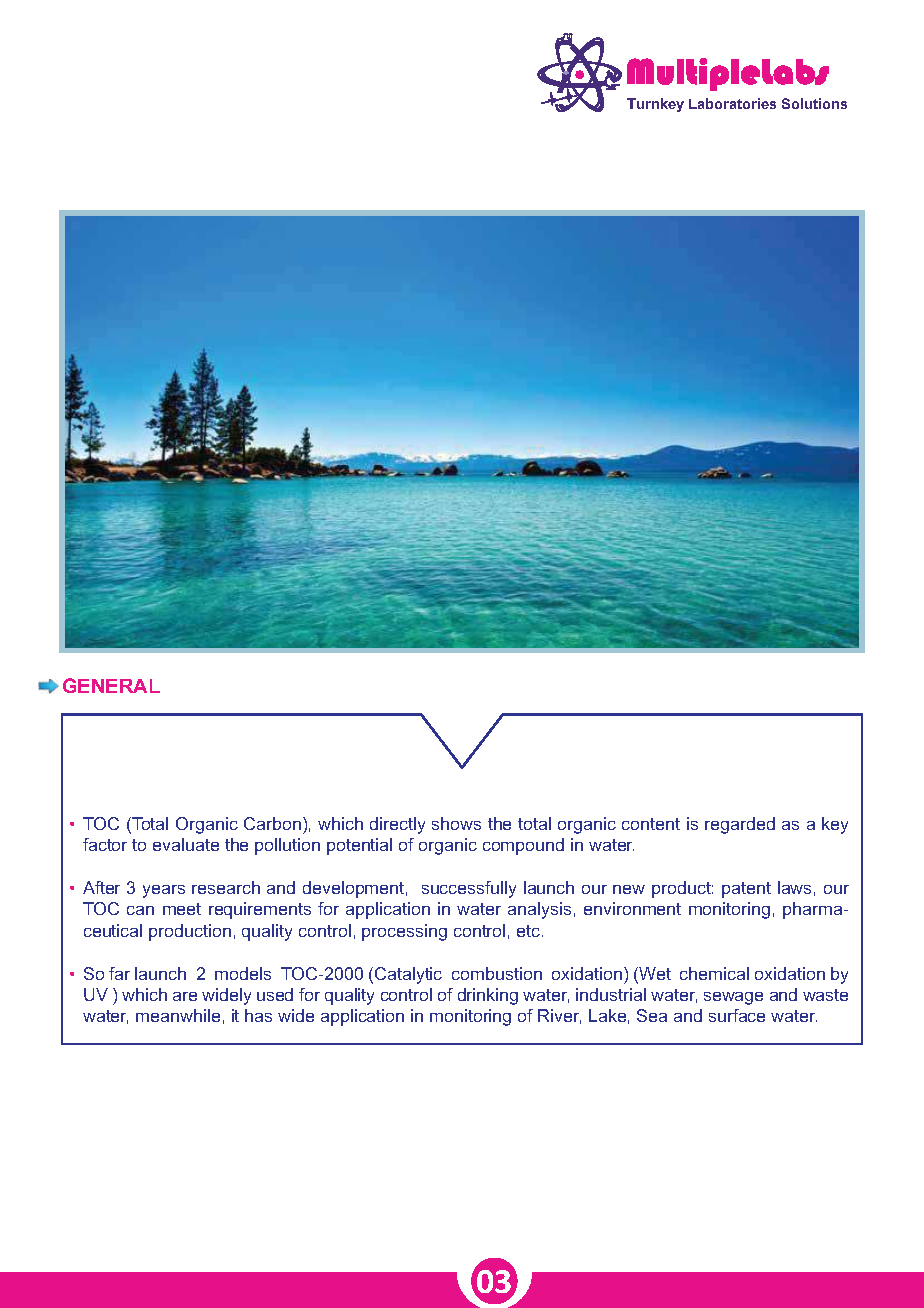 Image resolution: width=924 pixels, height=1308 pixels. Describe the element at coordinates (814, 103) in the page. I see `Solutions` at that location.
